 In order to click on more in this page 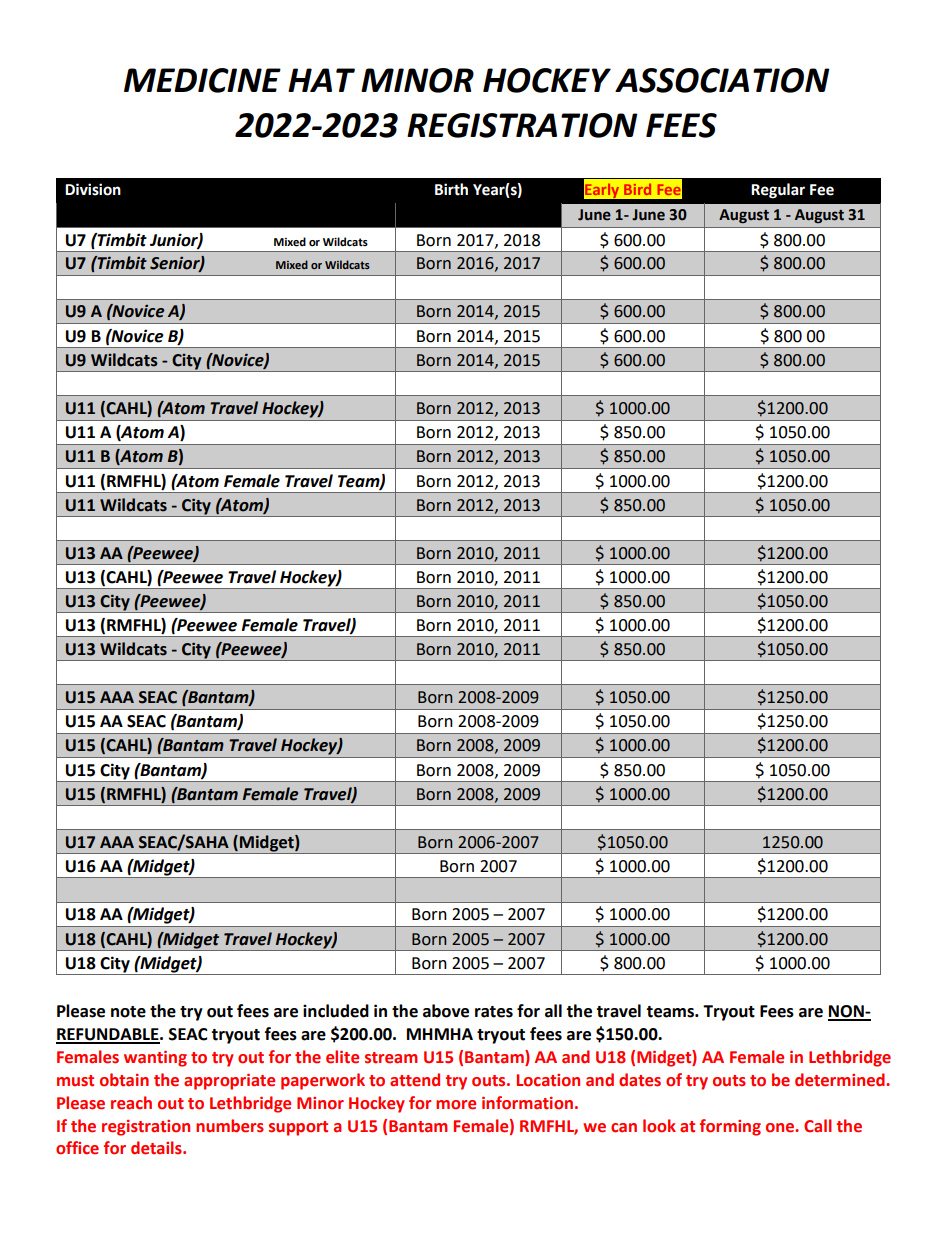, I will do `click(456, 1105)`.
